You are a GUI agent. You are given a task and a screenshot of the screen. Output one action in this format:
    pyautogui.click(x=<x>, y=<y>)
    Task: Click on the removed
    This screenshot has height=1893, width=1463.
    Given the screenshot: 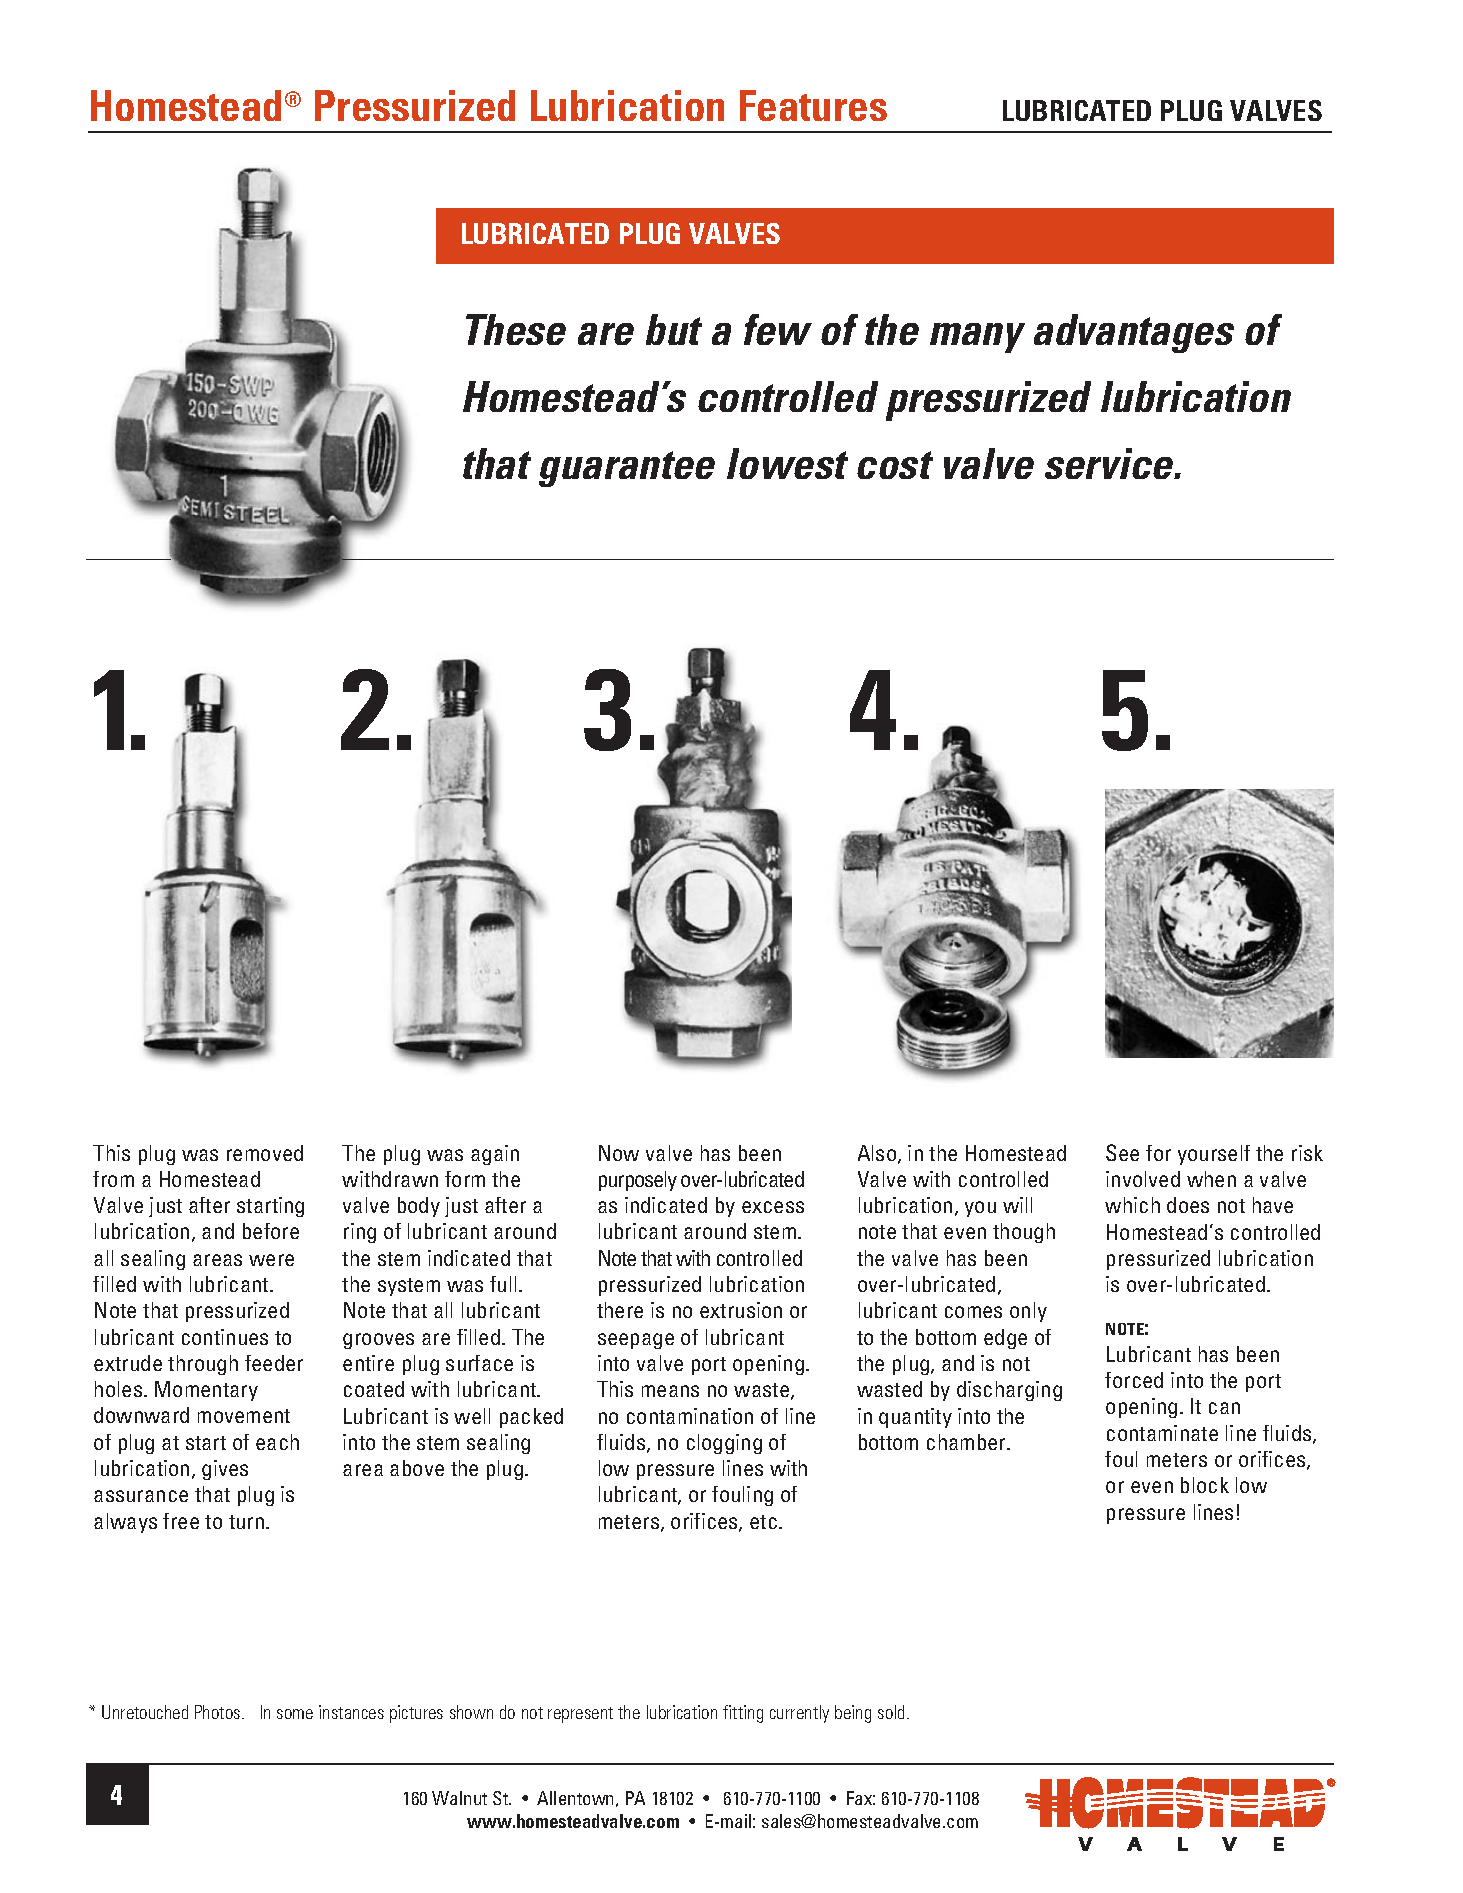 What is the action you would take?
    pyautogui.click(x=265, y=1153)
